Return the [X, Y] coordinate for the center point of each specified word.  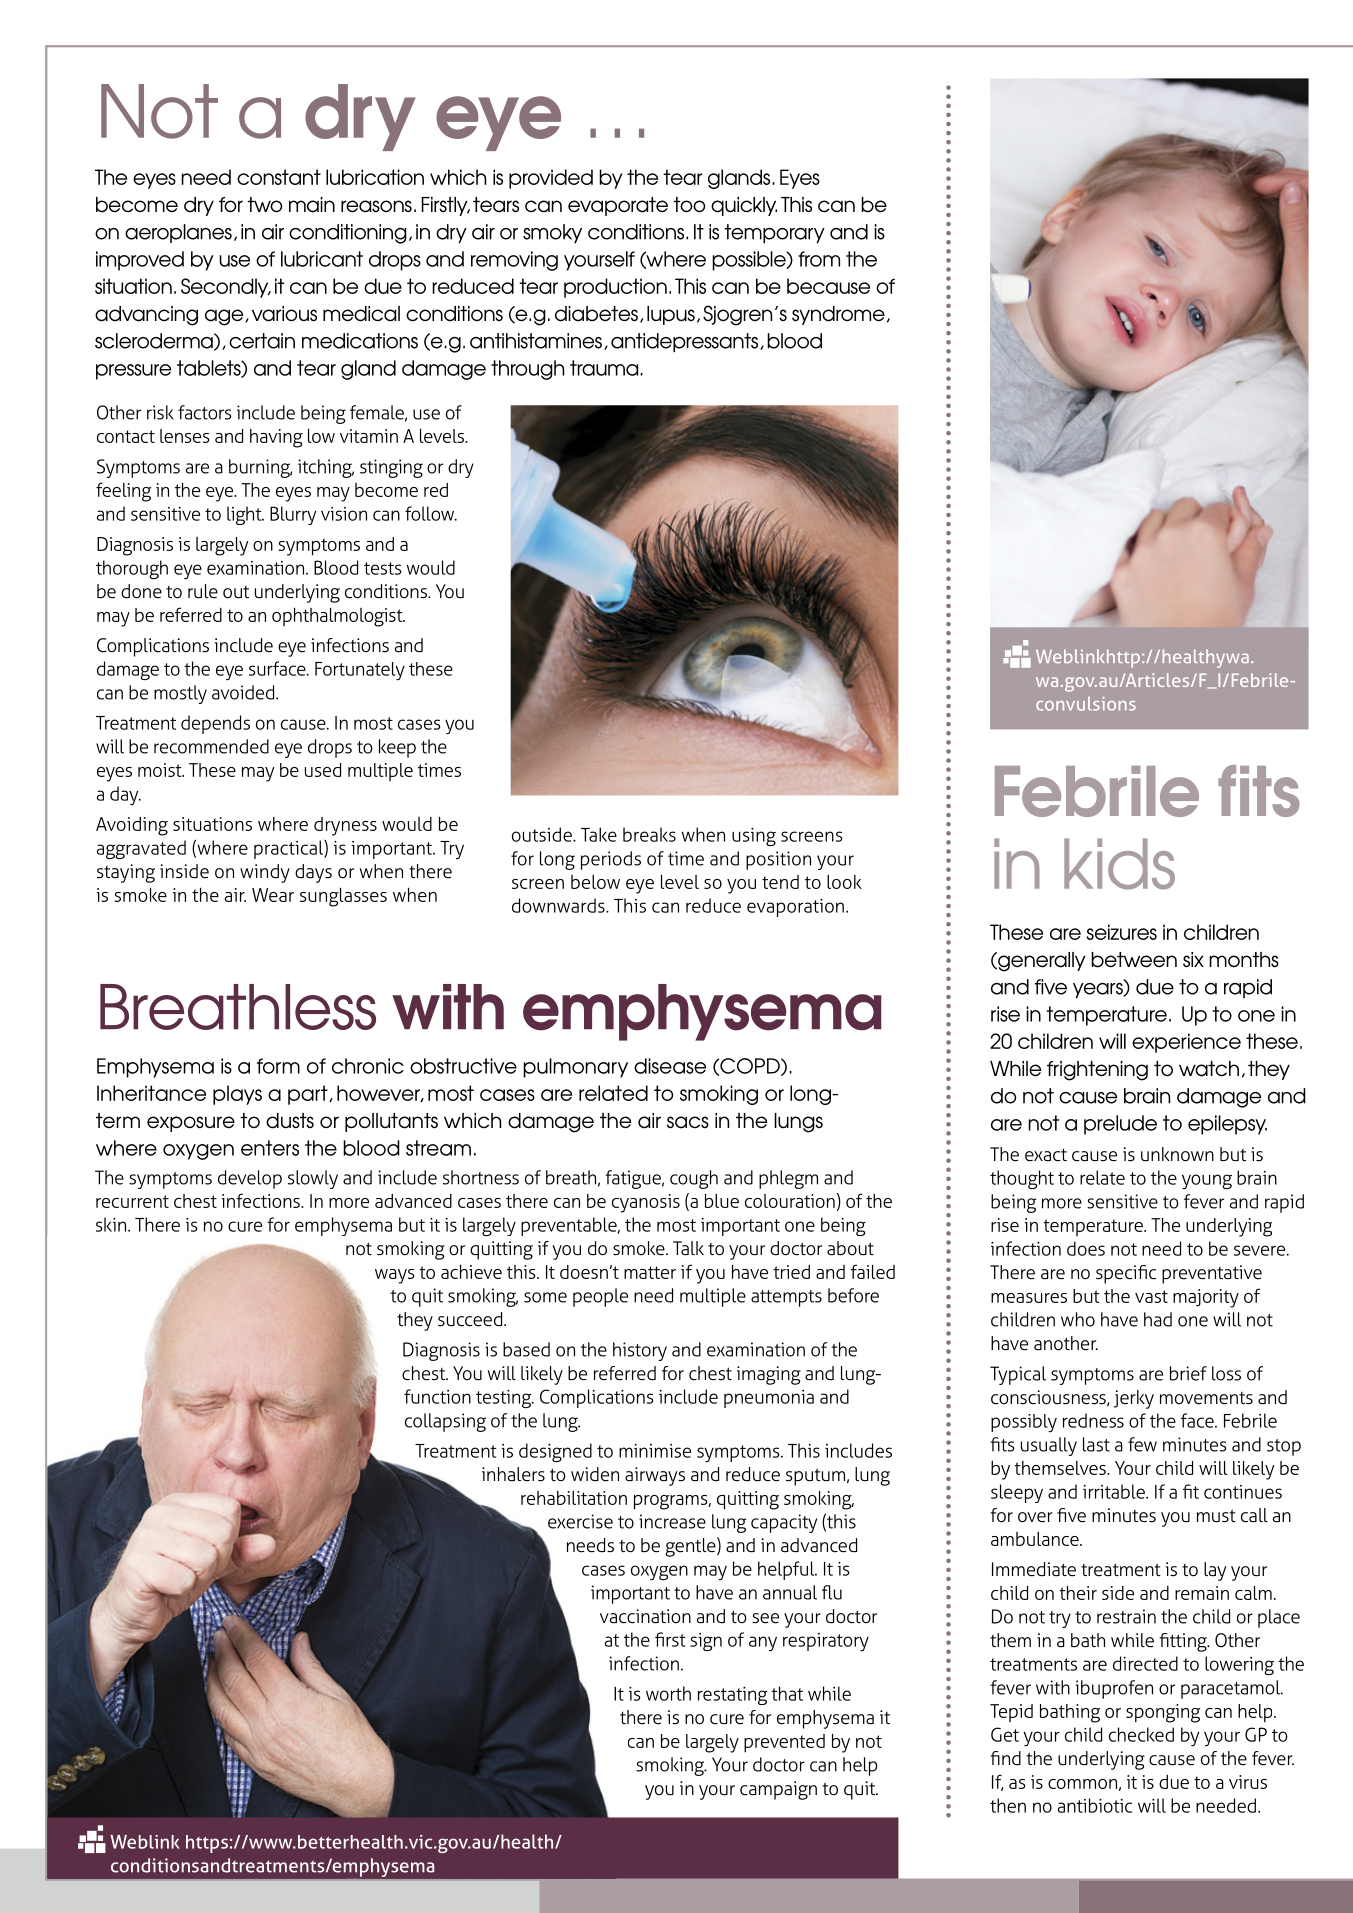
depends [215, 724]
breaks [649, 834]
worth [668, 1693]
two [265, 205]
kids [1119, 864]
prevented [784, 1743]
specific [1126, 1274]
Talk [688, 1248]
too [689, 205]
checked [1141, 1734]
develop [250, 1179]
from [819, 259]
